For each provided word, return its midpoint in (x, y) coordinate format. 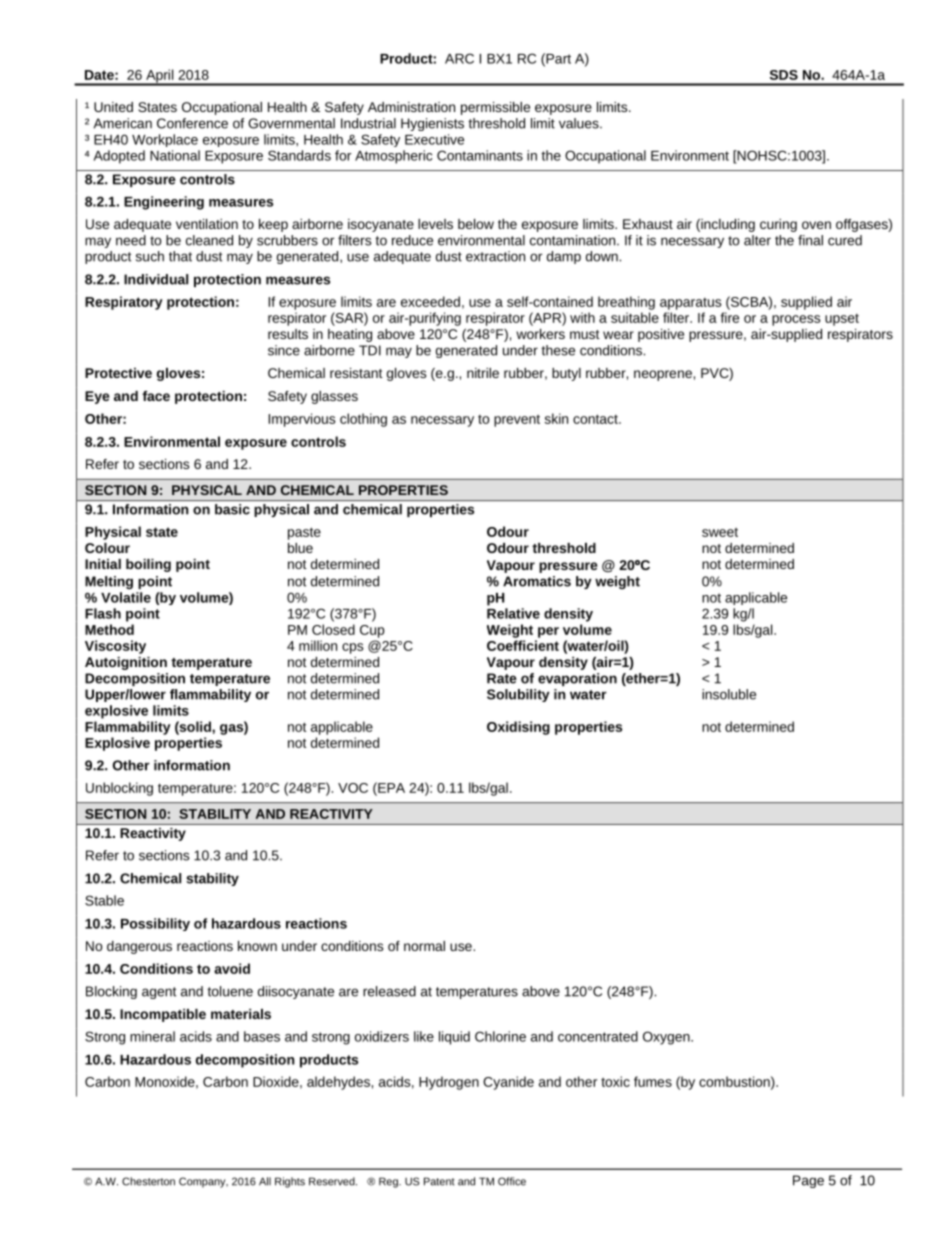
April (160, 77)
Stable (104, 900)
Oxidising (518, 728)
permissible (495, 108)
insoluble (729, 694)
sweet (720, 532)
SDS (784, 75)
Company (203, 1182)
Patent (439, 1181)
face (156, 396)
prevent (517, 421)
